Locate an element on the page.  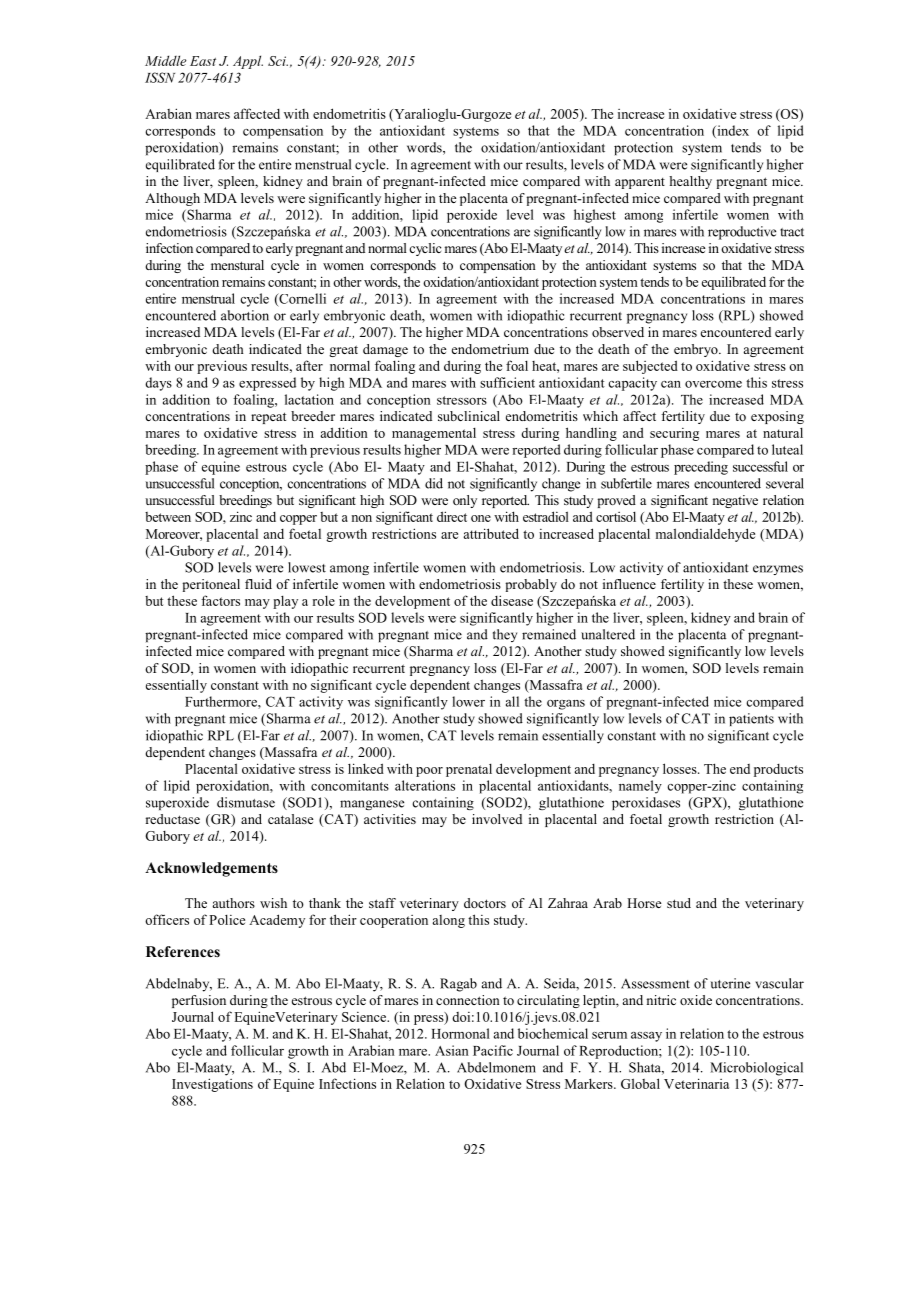
Appl is located at coordinates (248, 62).
